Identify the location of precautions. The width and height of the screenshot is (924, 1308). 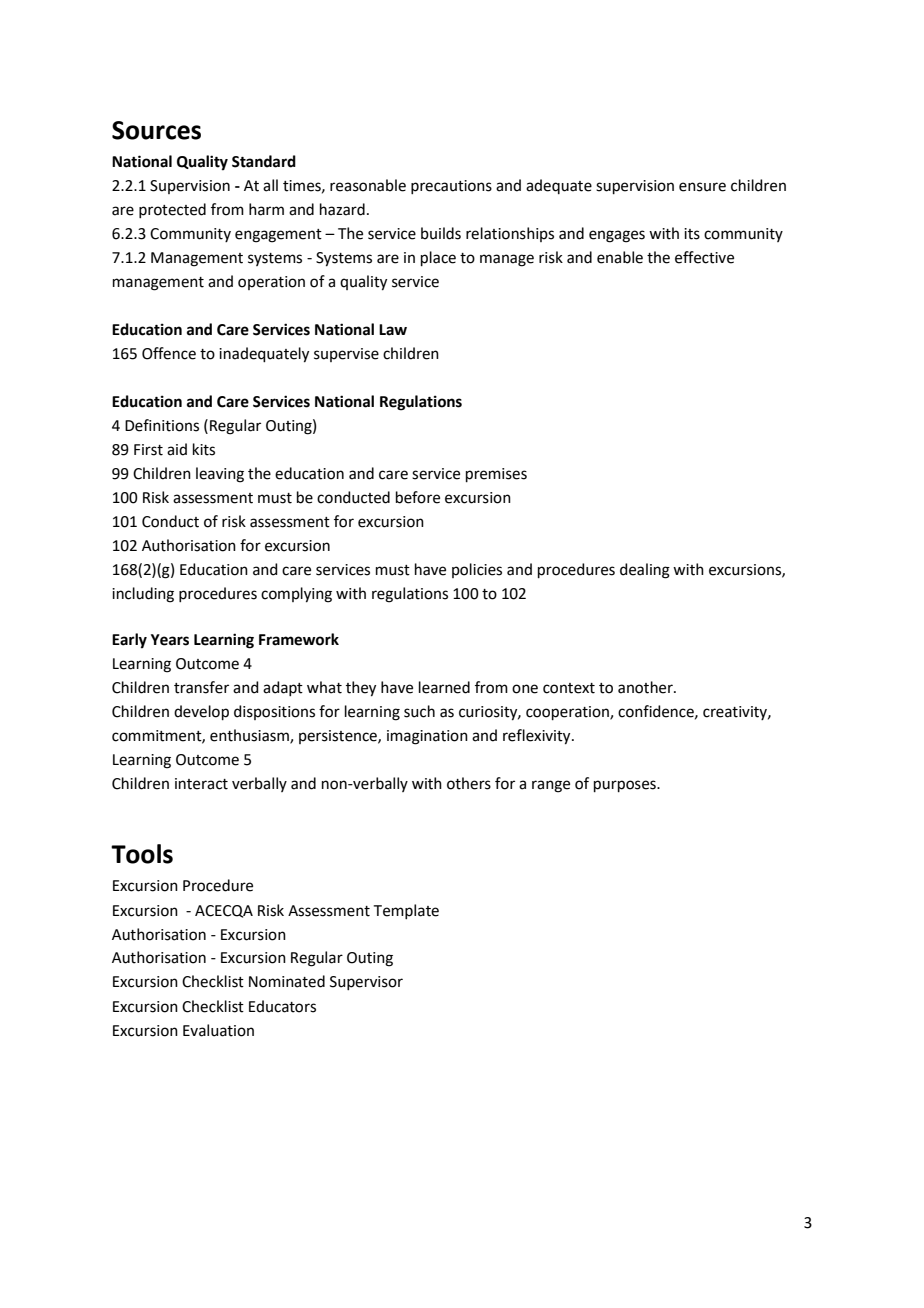
(451, 187).
